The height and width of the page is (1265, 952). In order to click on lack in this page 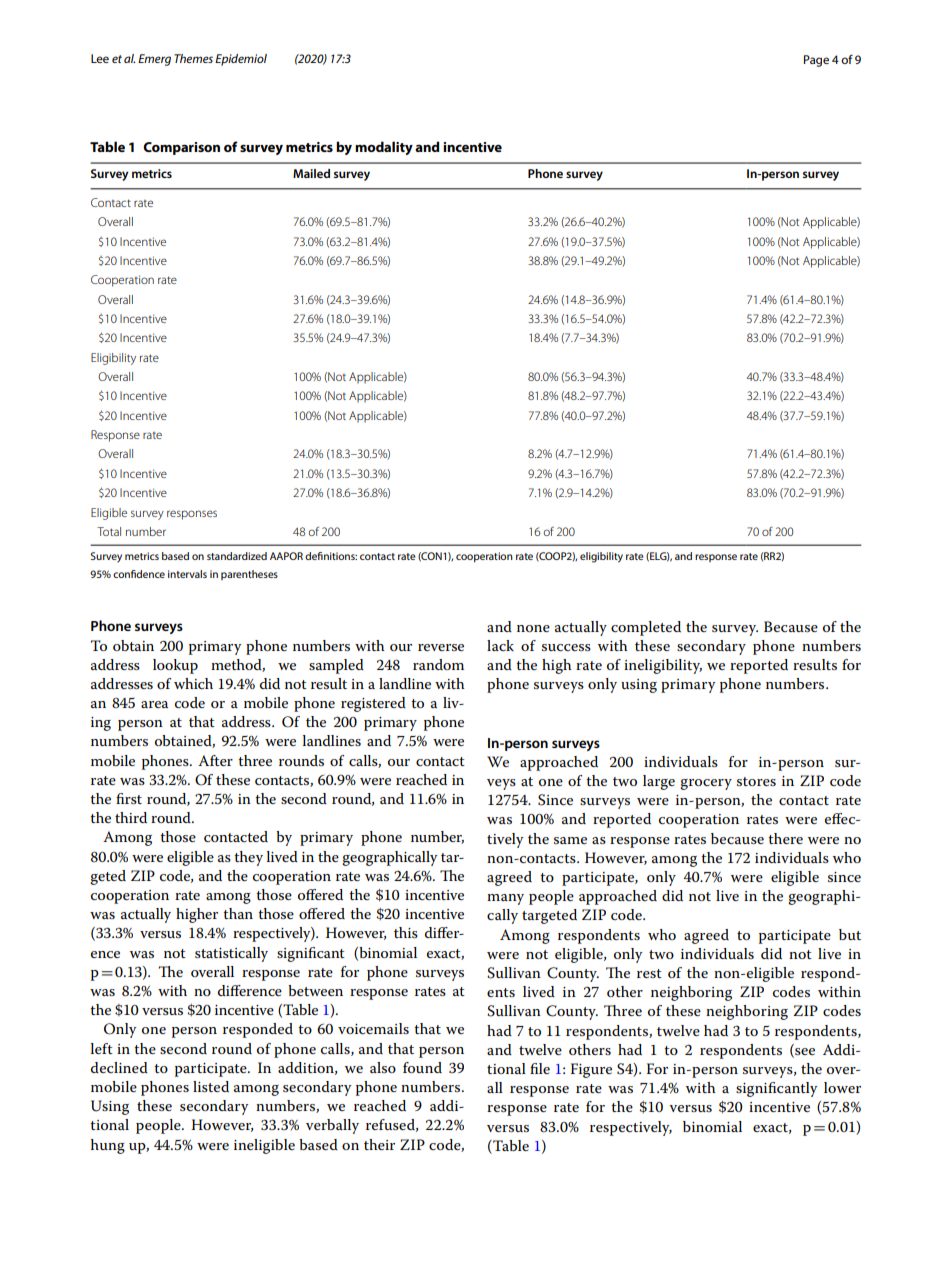, I will do `click(500, 645)`.
